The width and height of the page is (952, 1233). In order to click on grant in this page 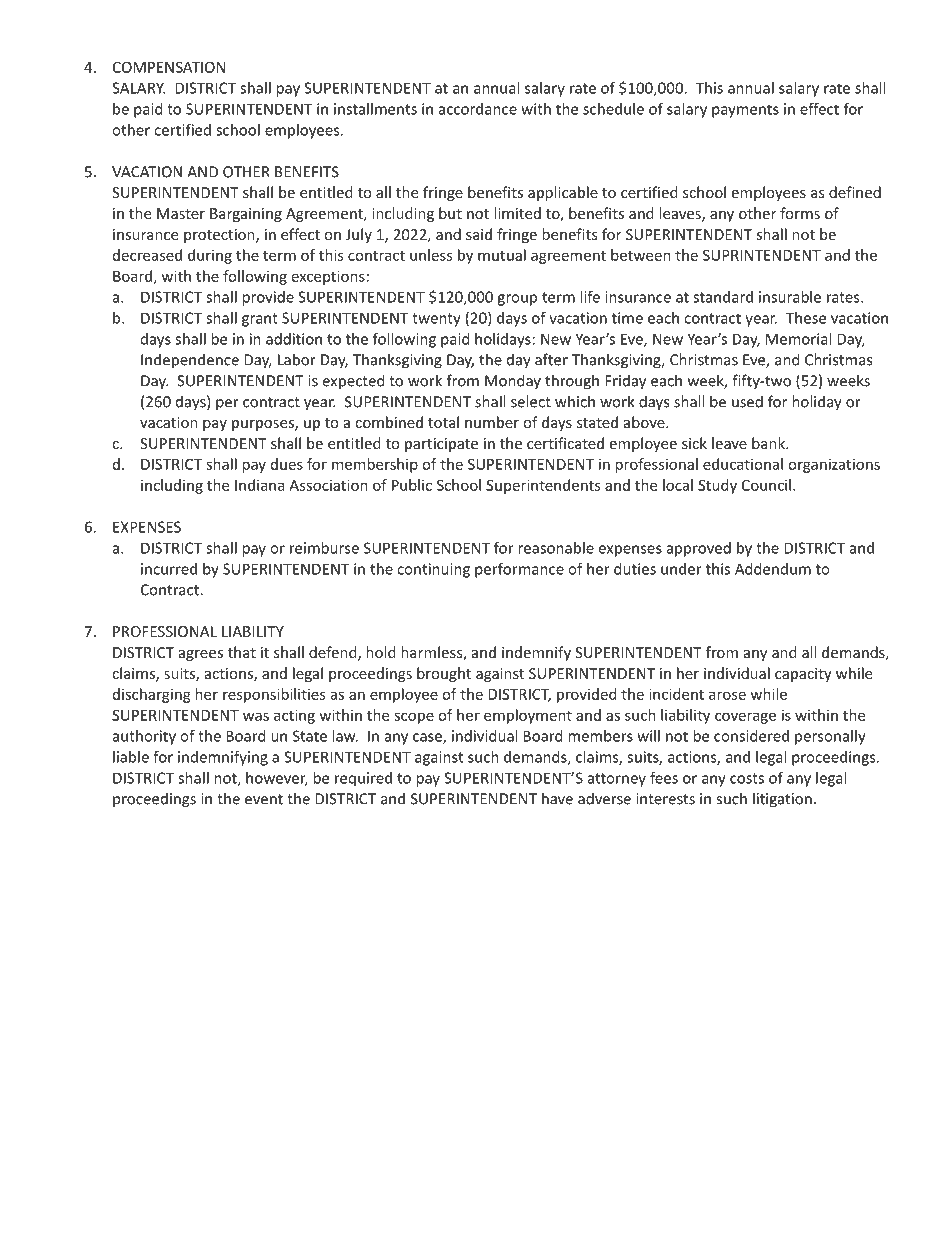, I will do `click(260, 320)`.
